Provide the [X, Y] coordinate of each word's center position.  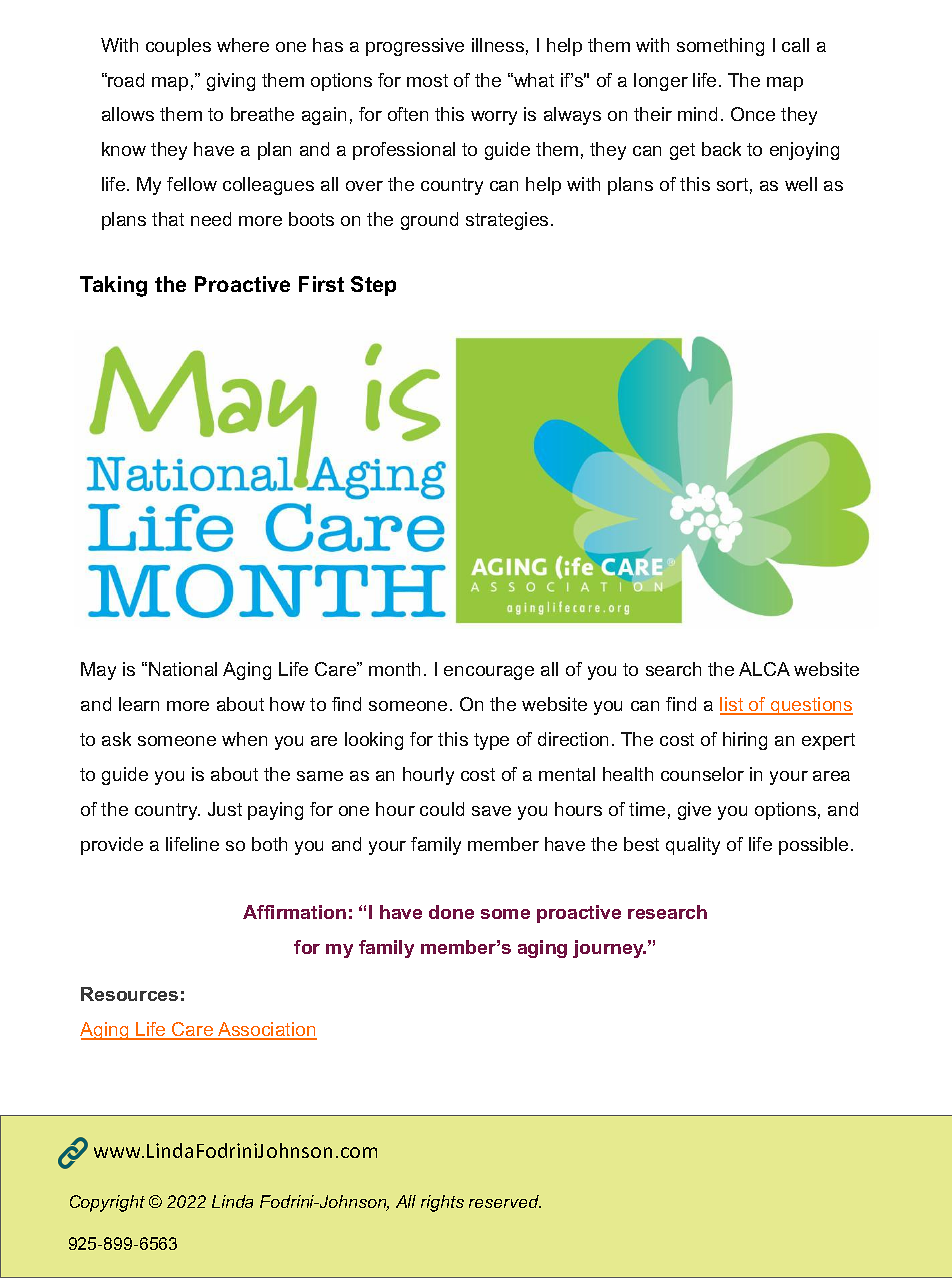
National [183, 669]
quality [693, 846]
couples [178, 47]
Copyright [107, 1203]
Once [753, 114]
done [451, 912]
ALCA [764, 669]
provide [112, 846]
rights [442, 1203]
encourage [489, 673]
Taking [113, 286]
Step [373, 286]
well [801, 184]
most [427, 80]
